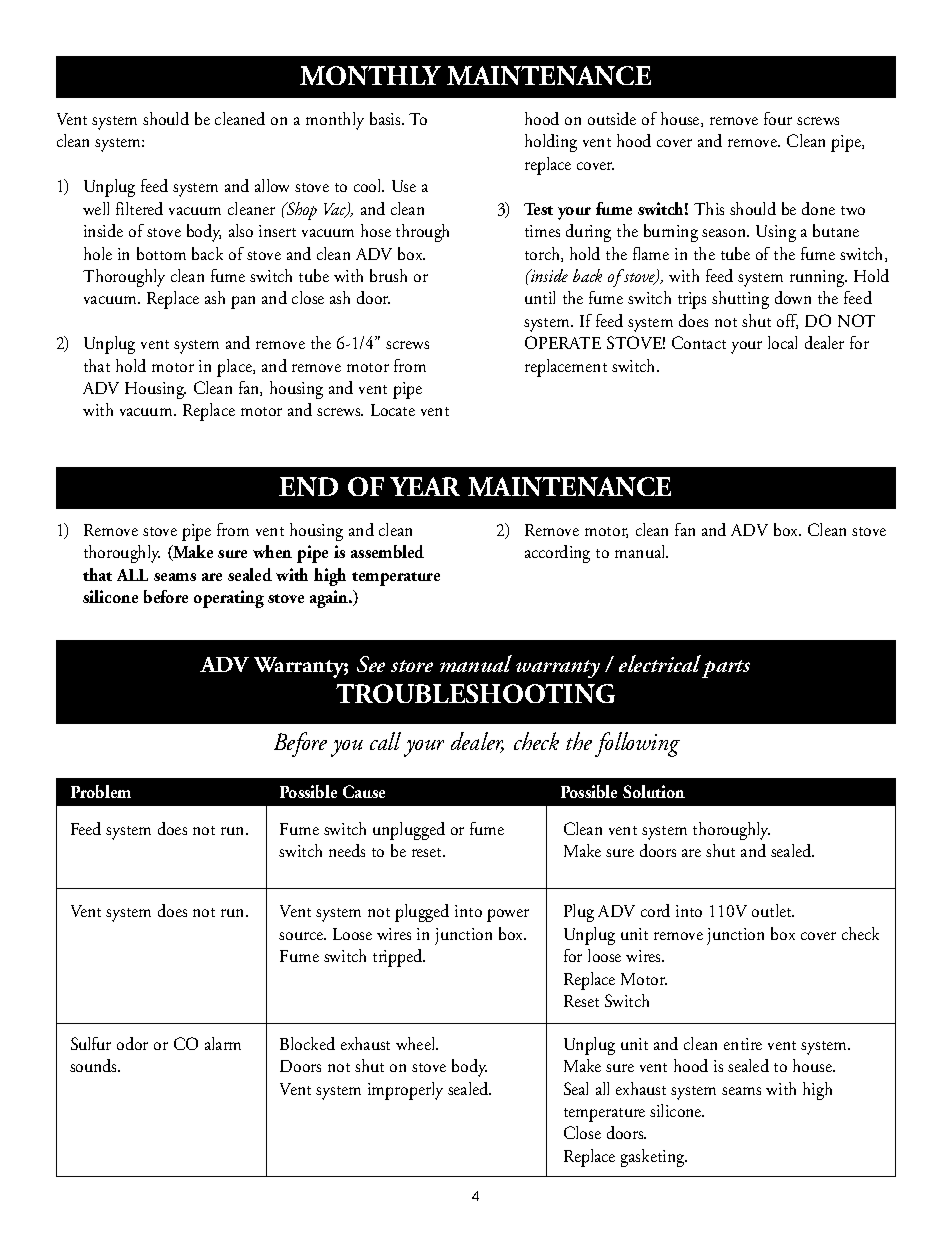 Image resolution: width=952 pixels, height=1233 pixels. What do you see at coordinates (726, 669) in the image?
I see `parts` at bounding box center [726, 669].
